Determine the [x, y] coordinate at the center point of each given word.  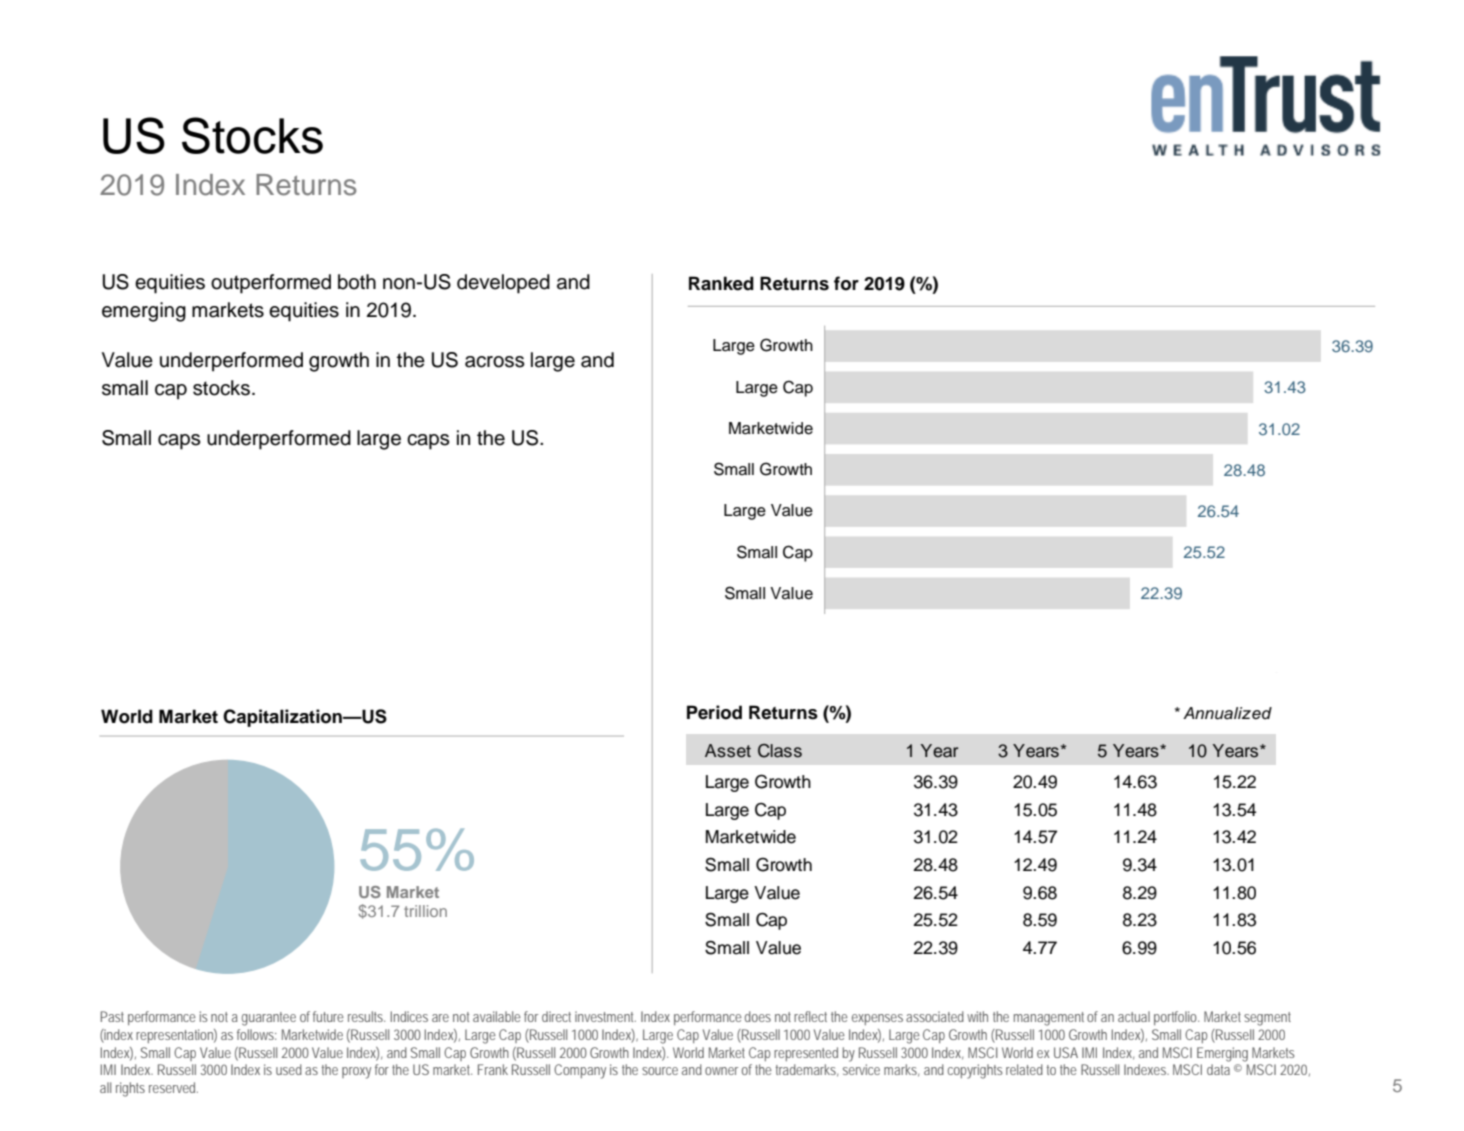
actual [1134, 1016]
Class [780, 751]
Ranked [721, 283]
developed [503, 284]
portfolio [1176, 1018]
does [758, 1016]
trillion [425, 911]
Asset [728, 751]
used [289, 1069]
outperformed [271, 284]
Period [714, 712]
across [495, 362]
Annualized [1227, 713]
